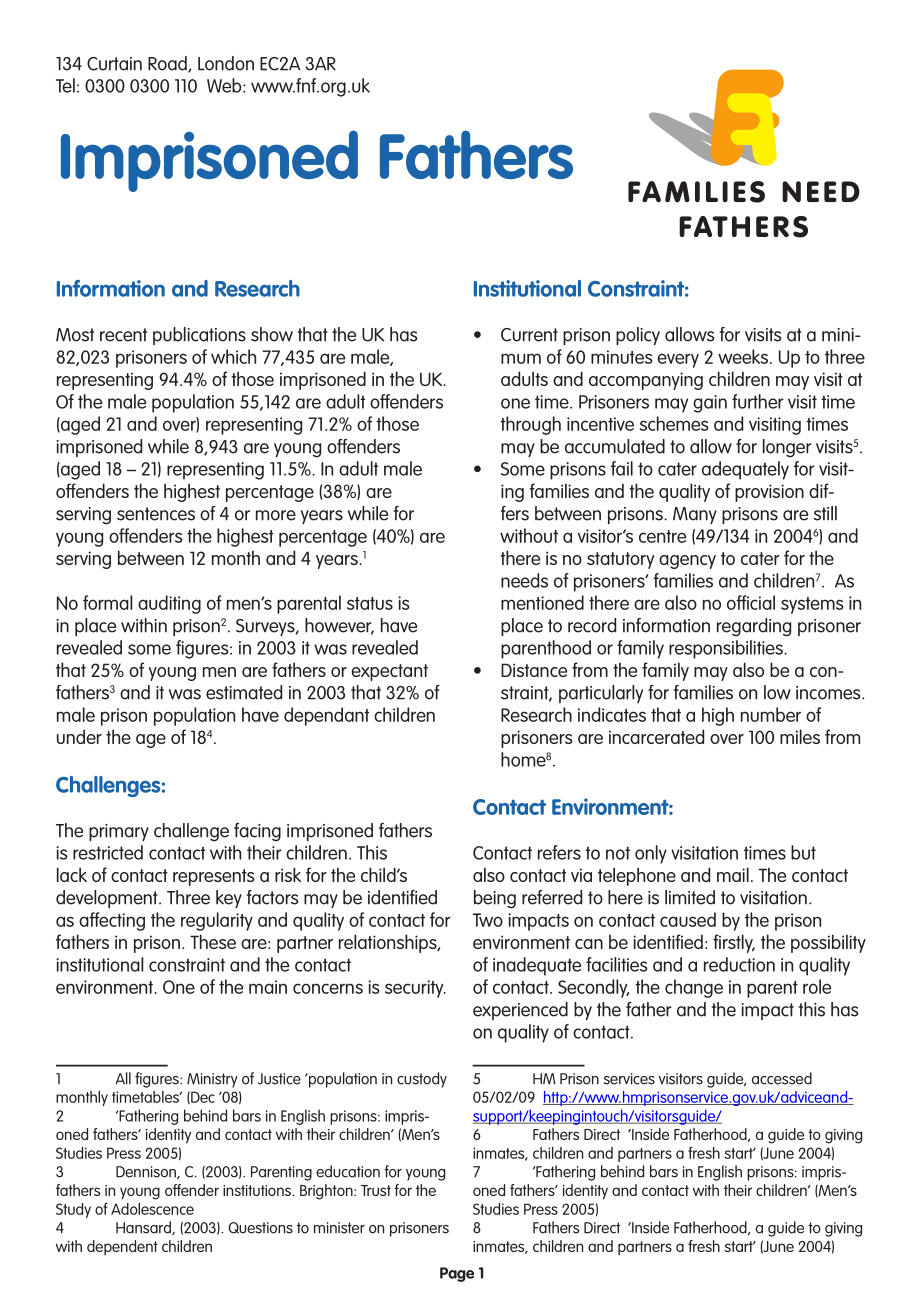 Image resolution: width=924 pixels, height=1308 pixels. What do you see at coordinates (529, 335) in the screenshot?
I see `Current` at bounding box center [529, 335].
